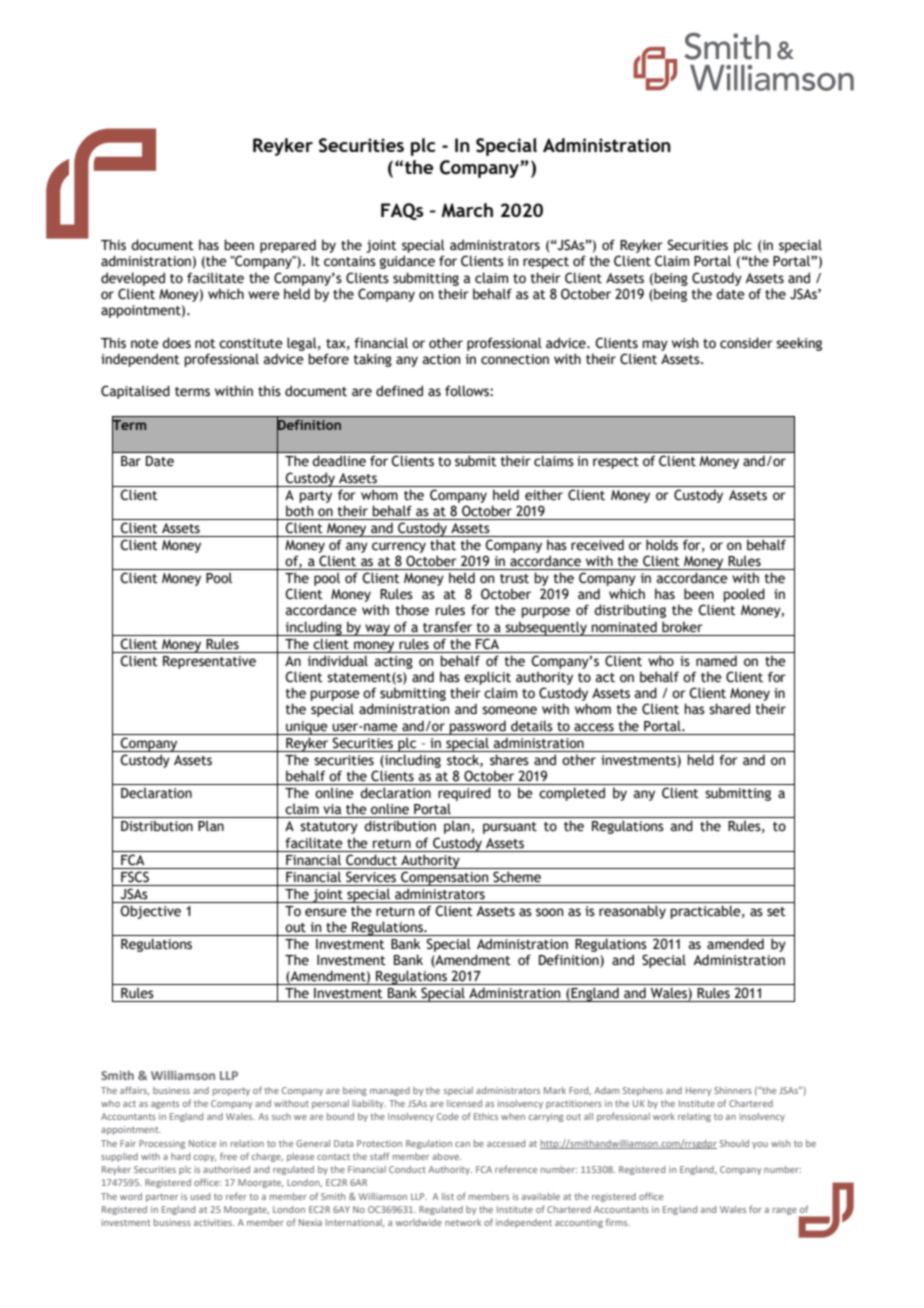  What do you see at coordinates (131, 461) in the screenshot?
I see `Bar` at bounding box center [131, 461].
